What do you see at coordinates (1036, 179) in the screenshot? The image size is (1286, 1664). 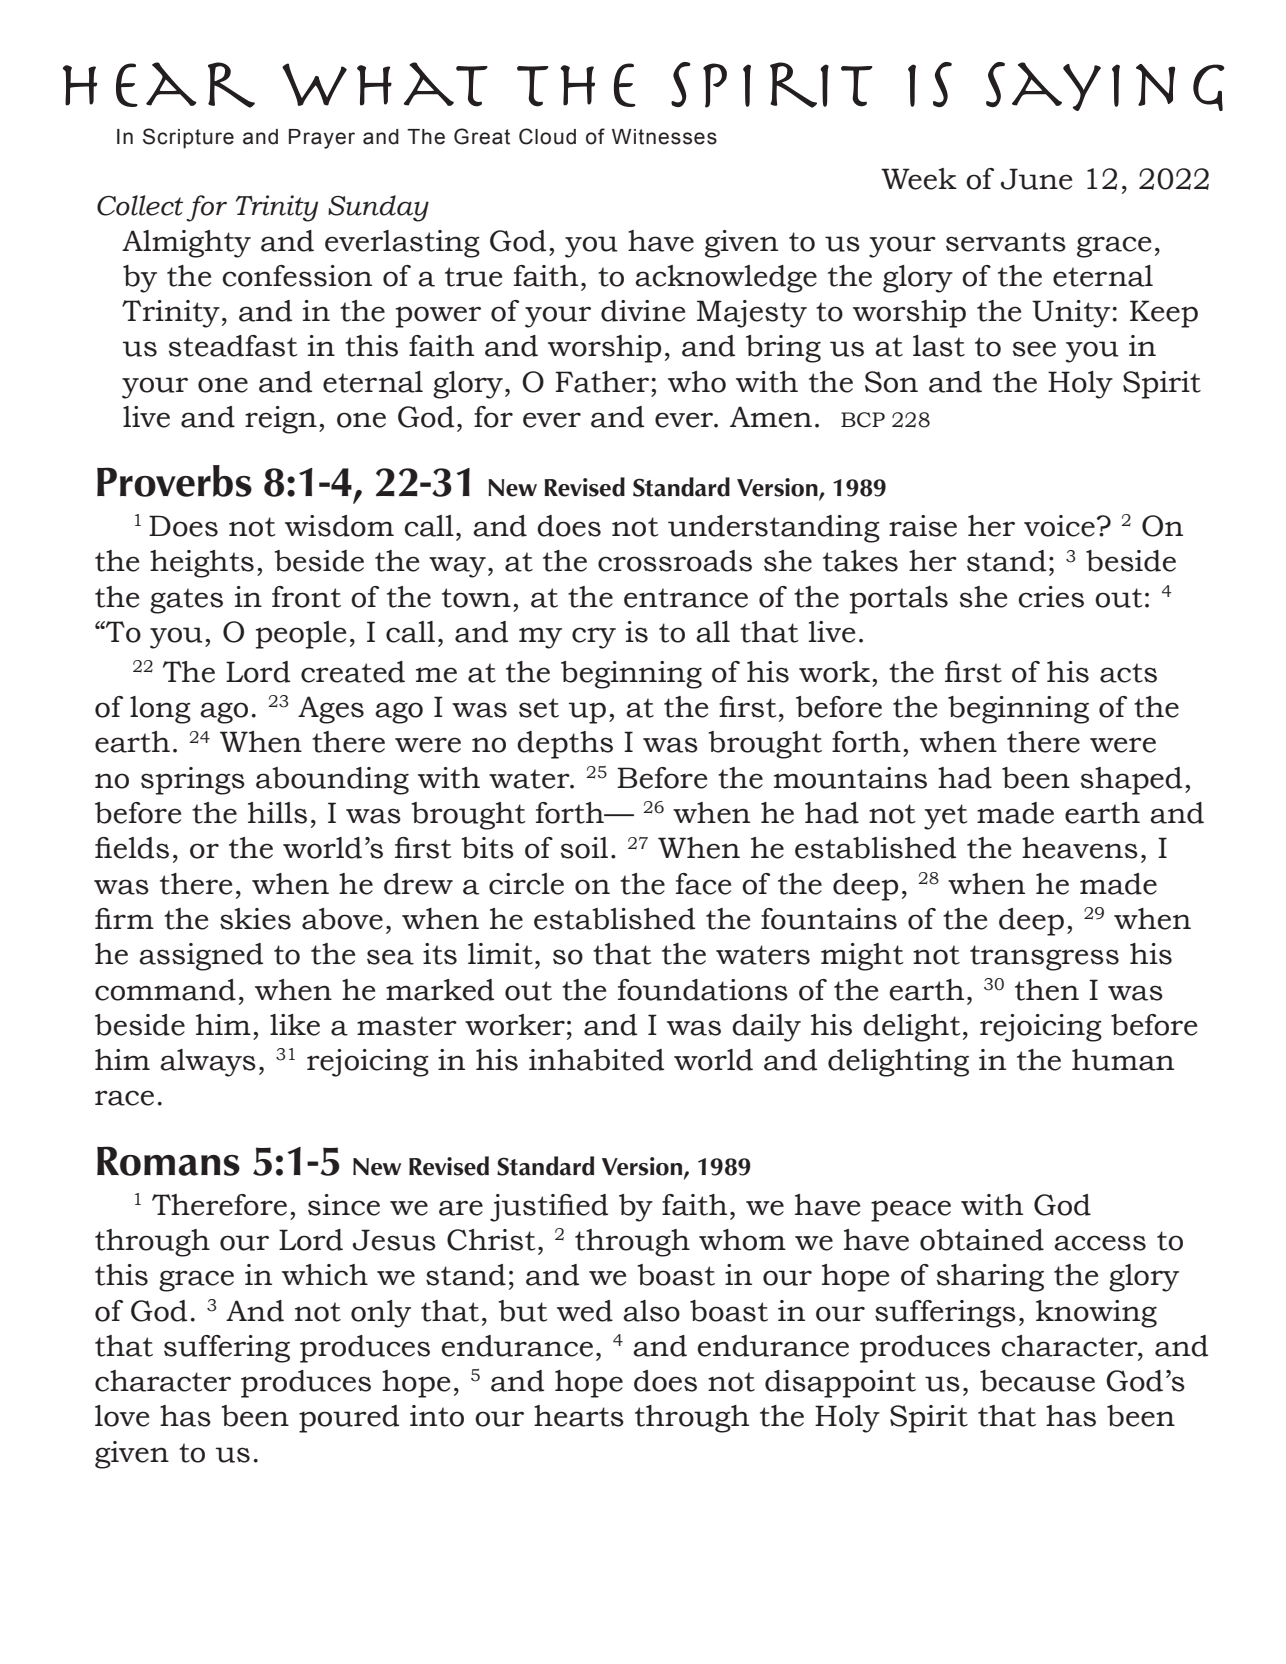 I see `June` at bounding box center [1036, 179].
